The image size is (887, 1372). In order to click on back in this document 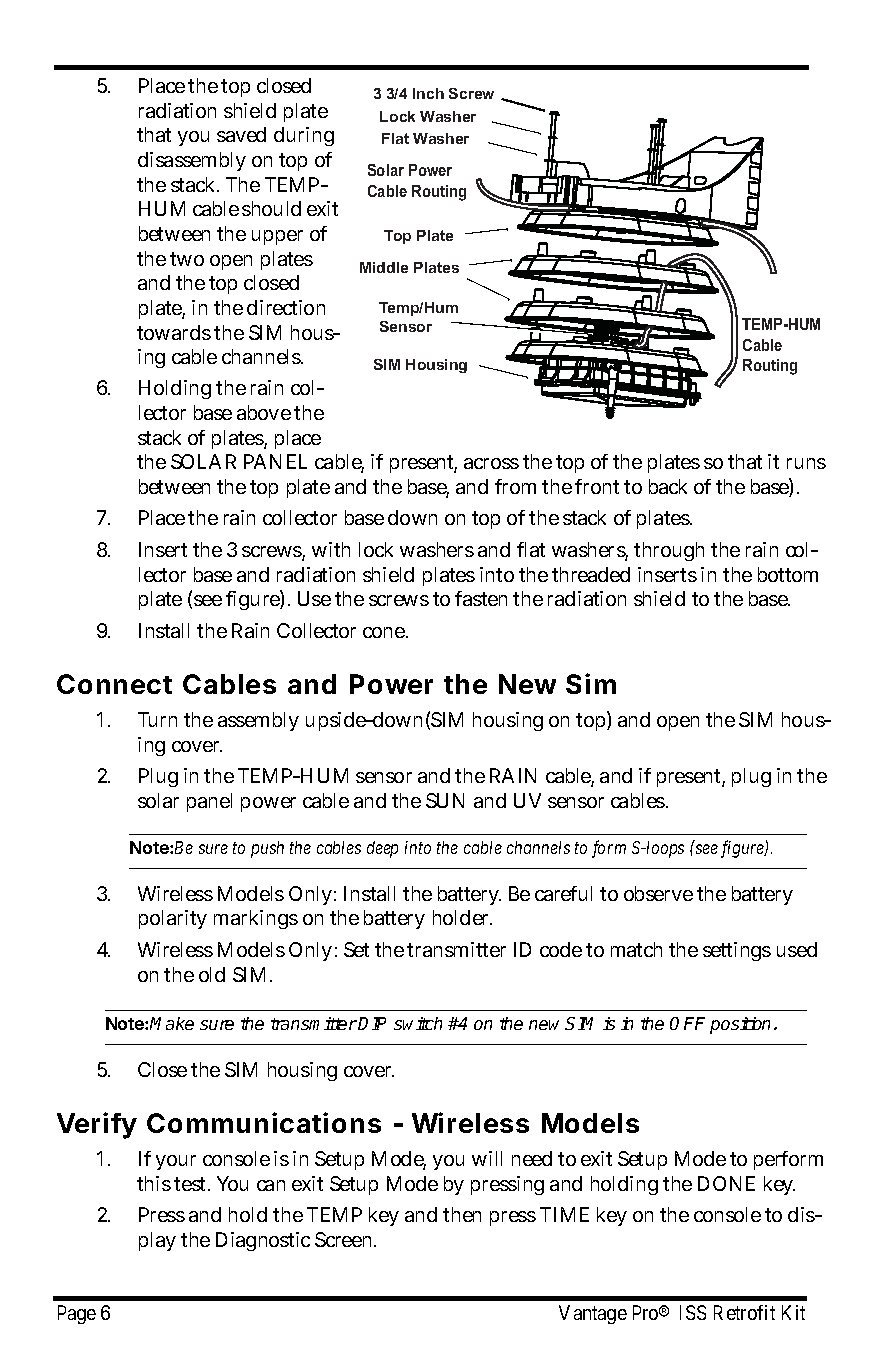, I will do `click(668, 486)`.
